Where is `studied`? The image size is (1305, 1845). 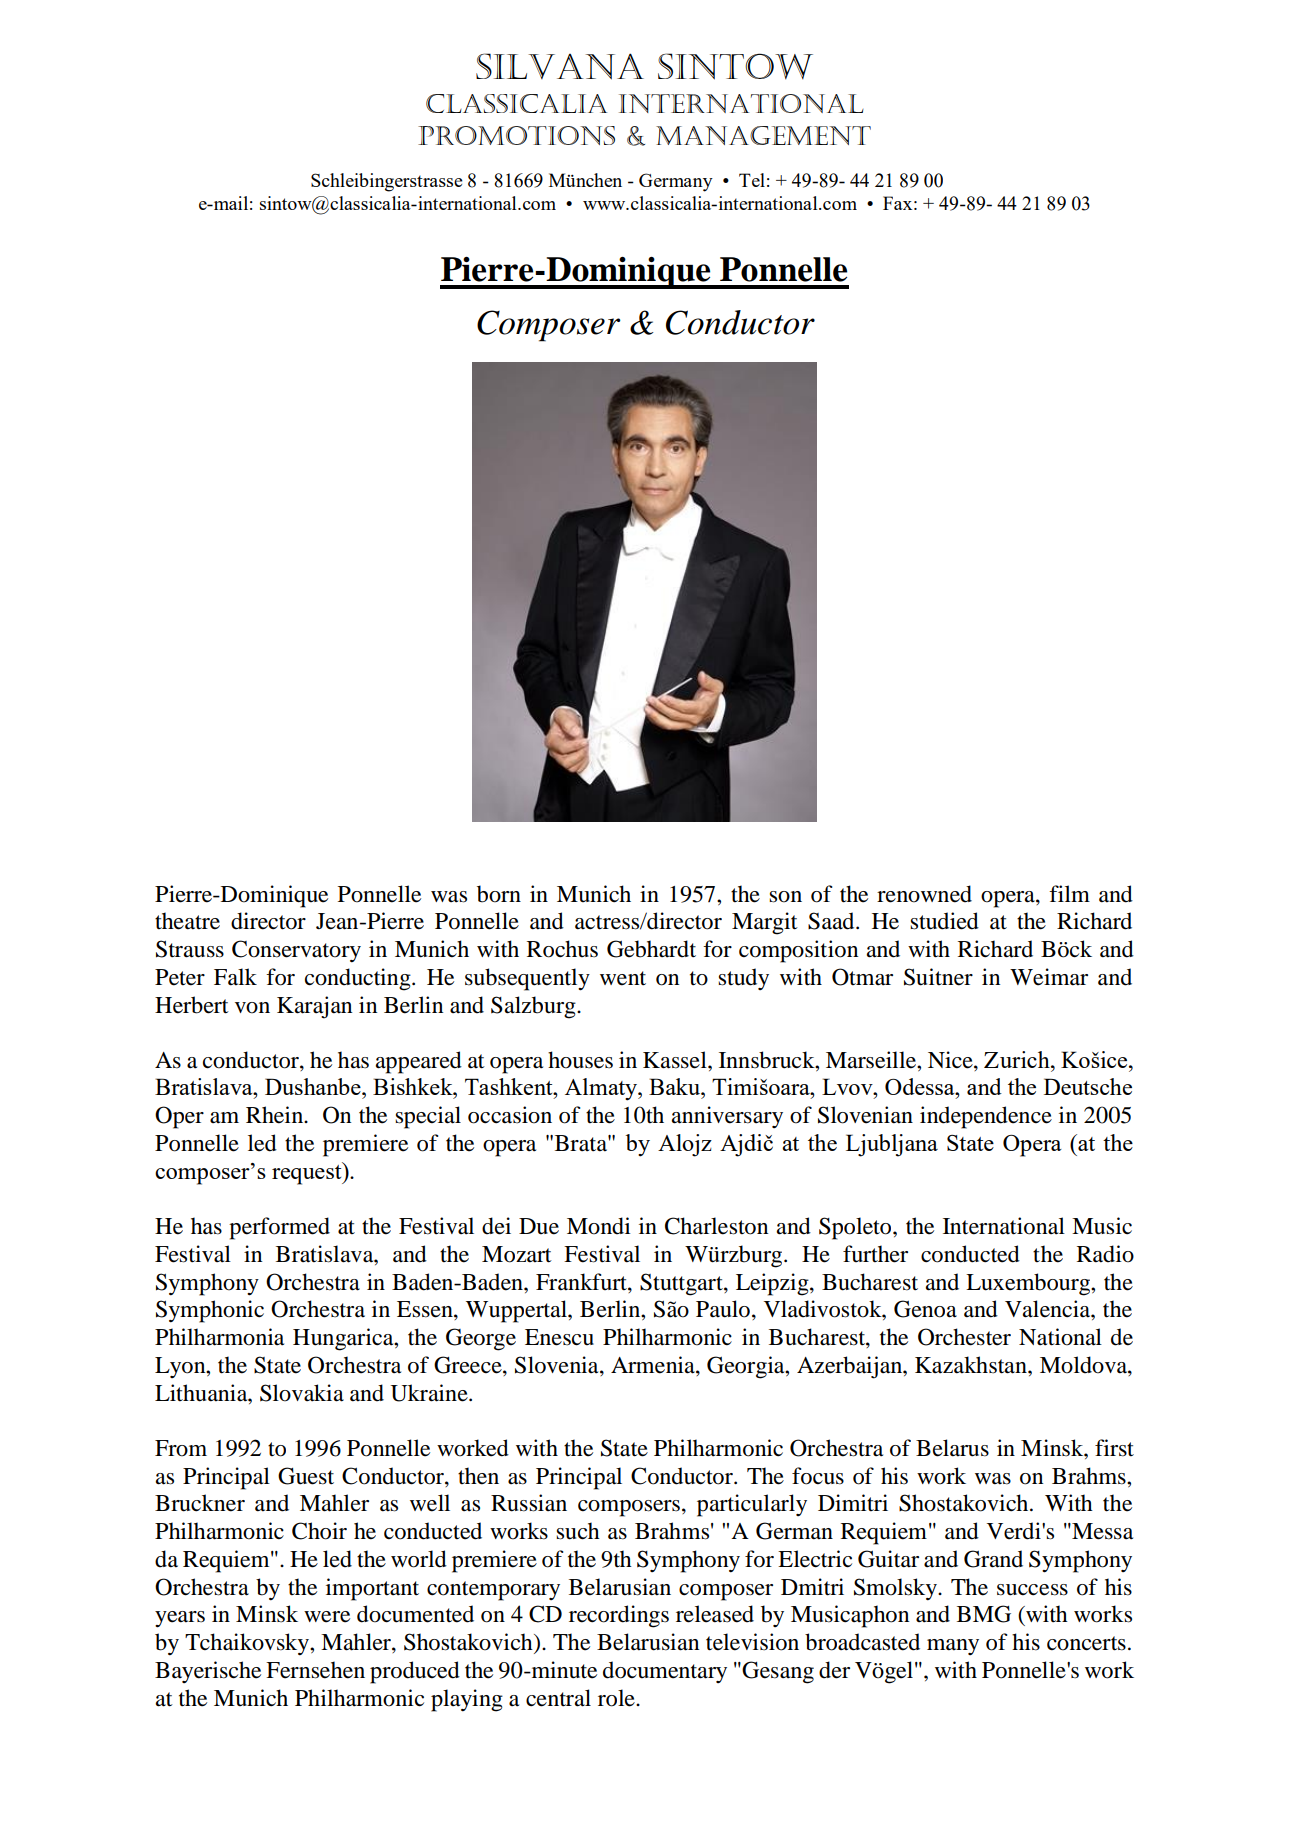
studied is located at coordinates (944, 921).
